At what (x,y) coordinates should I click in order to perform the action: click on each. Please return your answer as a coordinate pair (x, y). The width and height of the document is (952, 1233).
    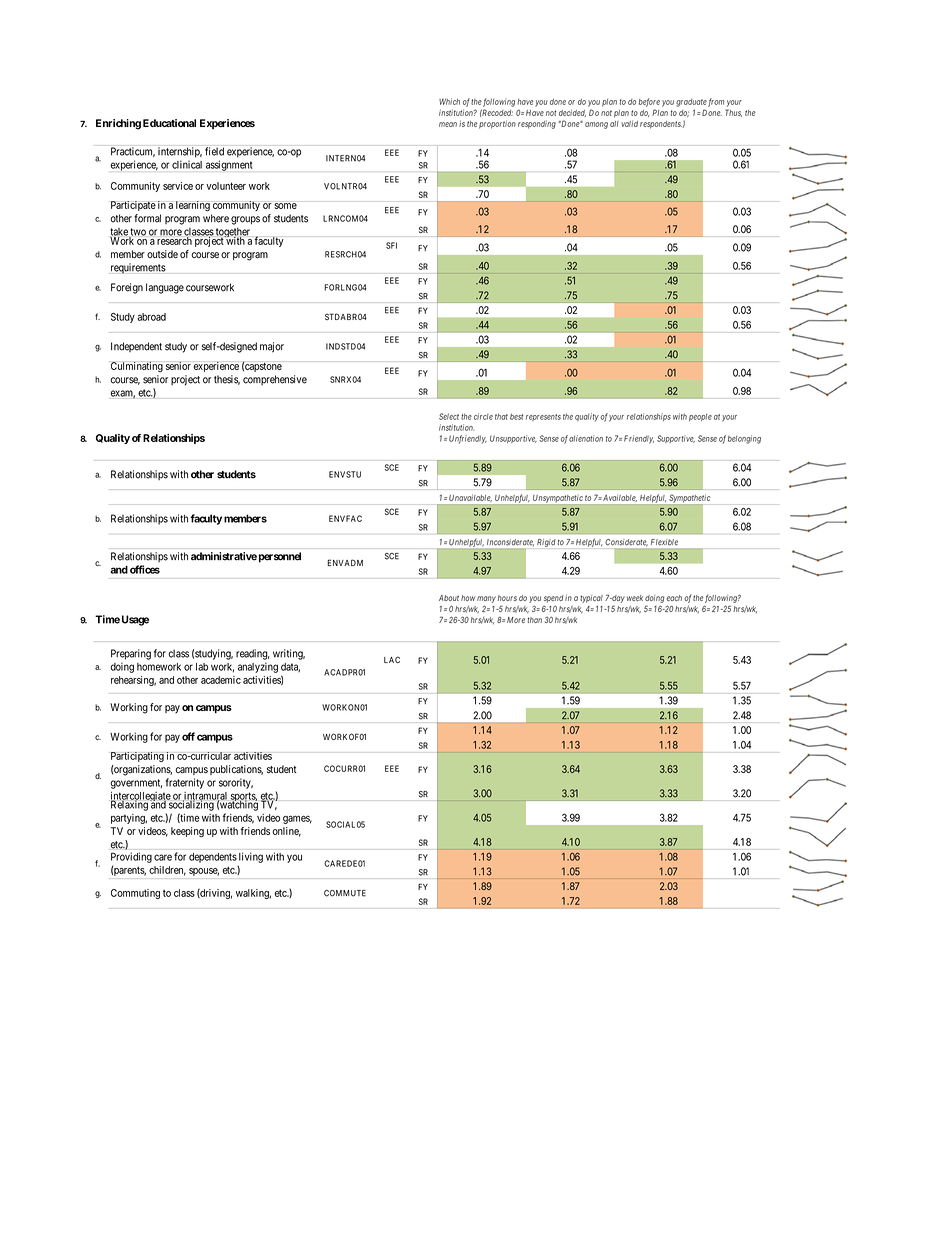
    Looking at the image, I should click on (674, 598).
